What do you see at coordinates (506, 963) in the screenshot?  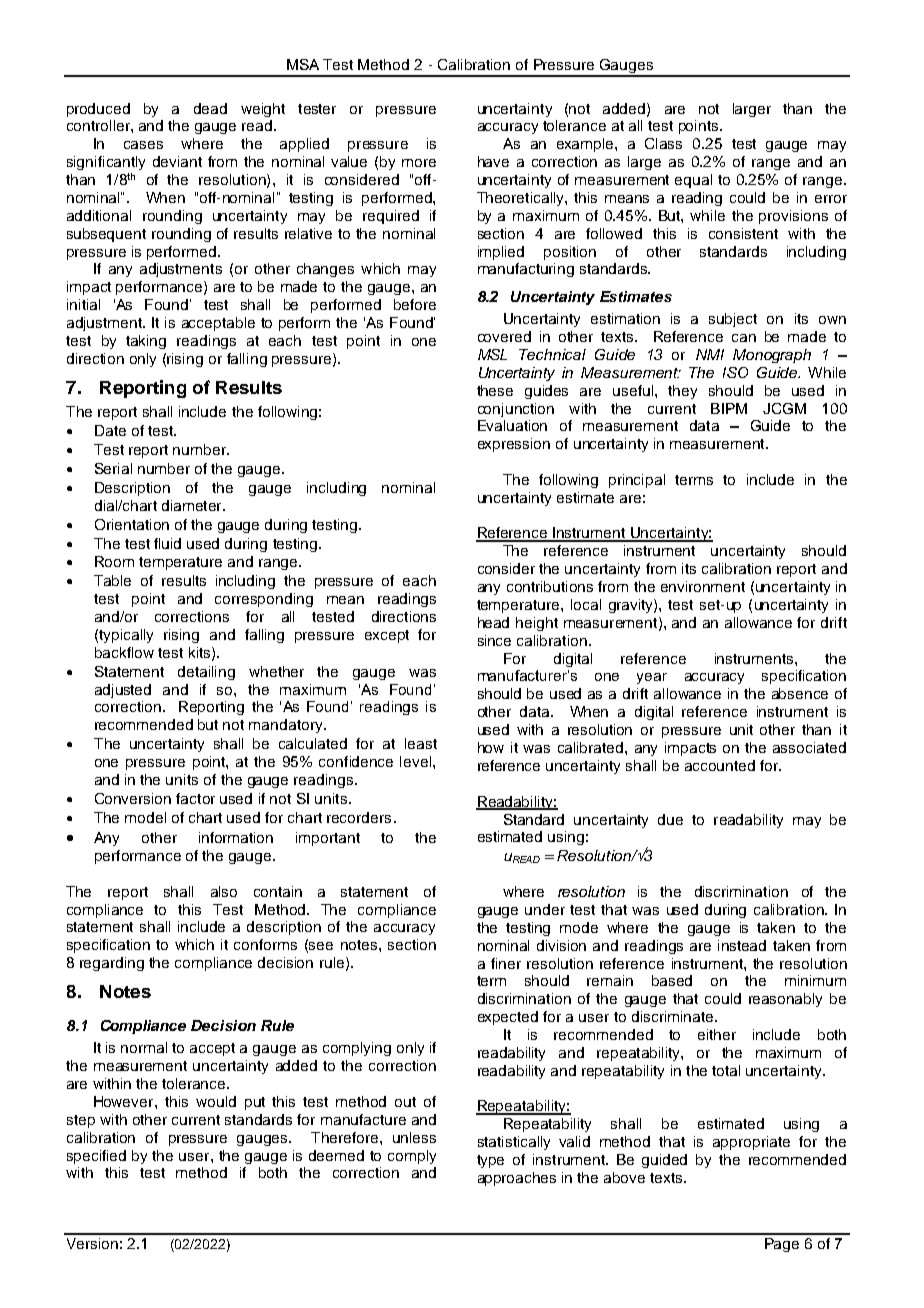 I see `finer` at bounding box center [506, 963].
